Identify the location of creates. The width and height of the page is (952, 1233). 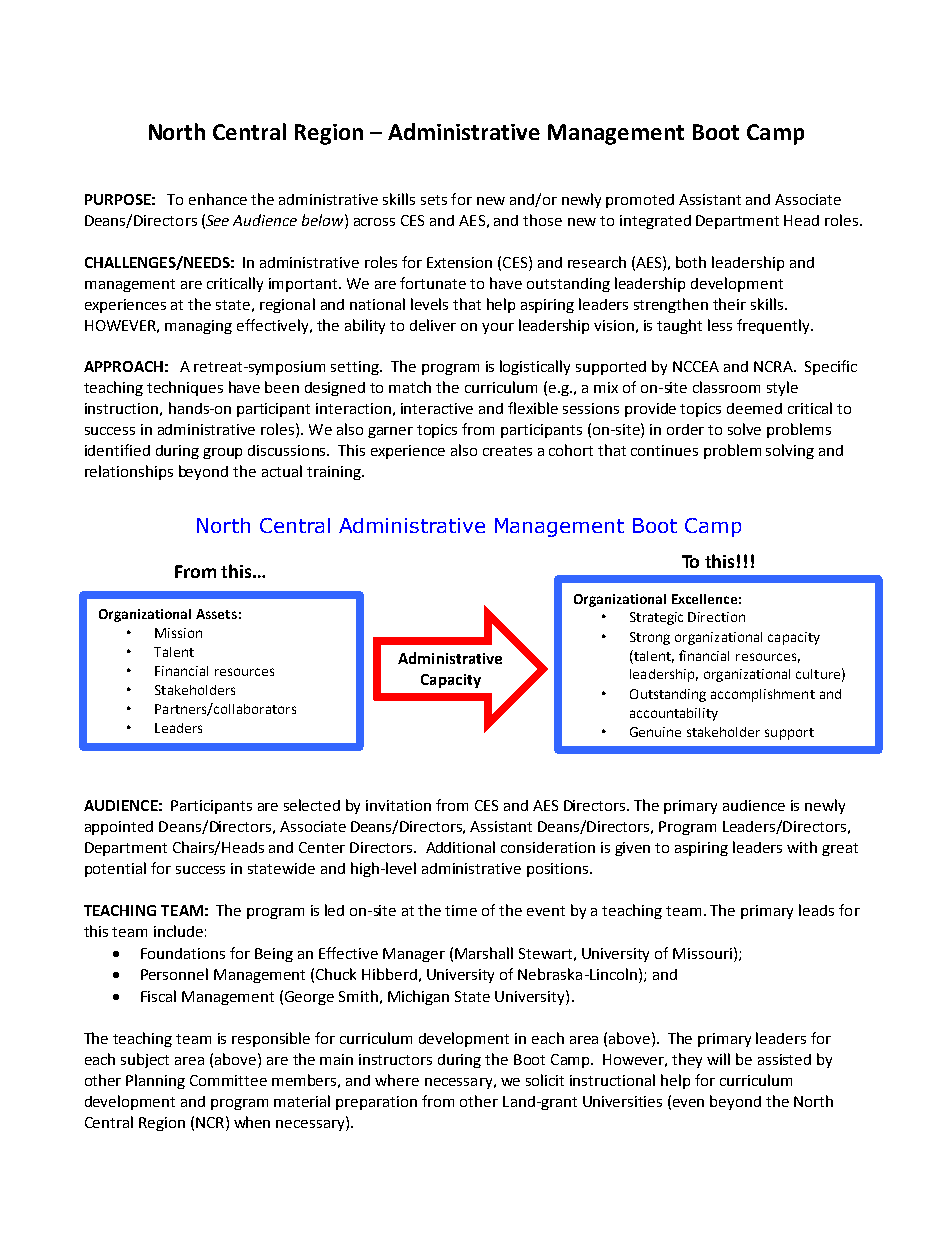
(507, 451).
